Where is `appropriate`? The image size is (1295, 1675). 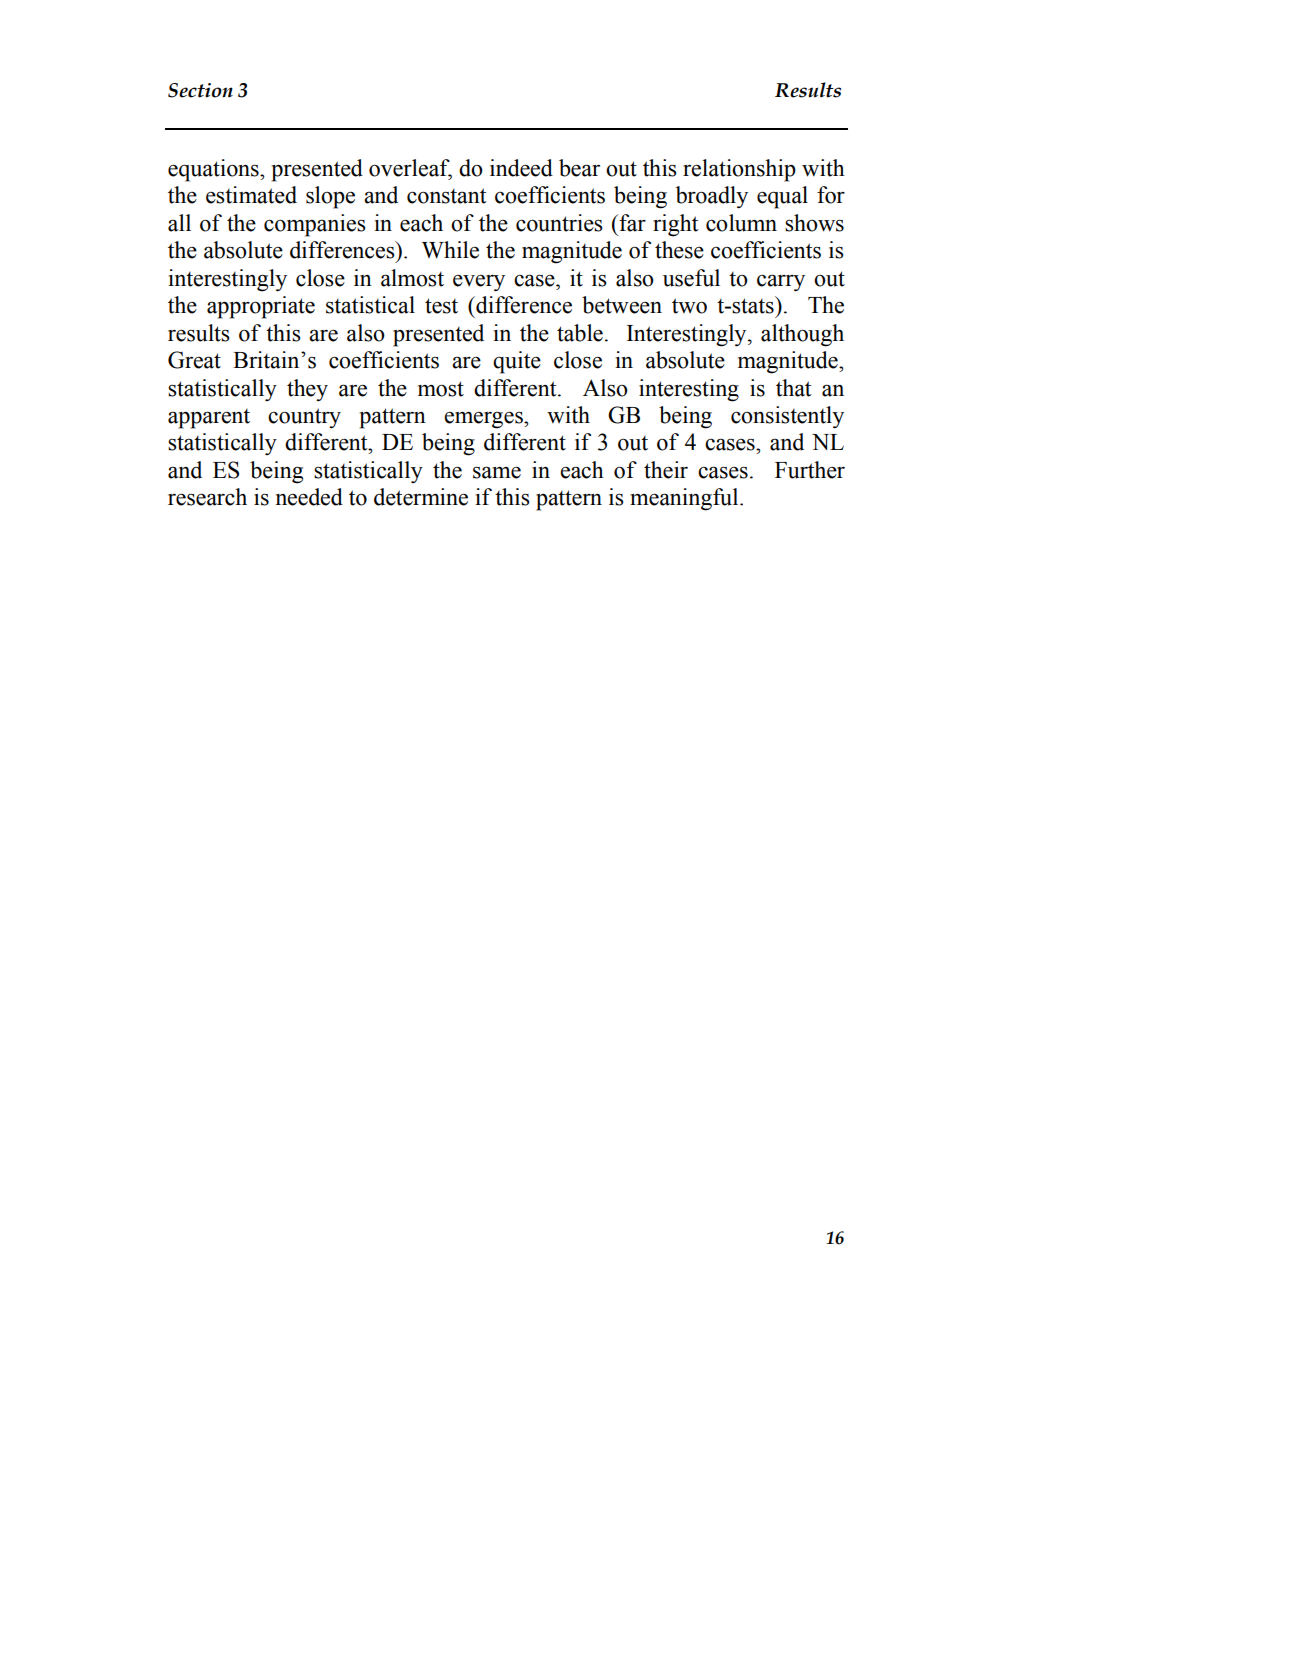
appropriate is located at coordinates (261, 307).
